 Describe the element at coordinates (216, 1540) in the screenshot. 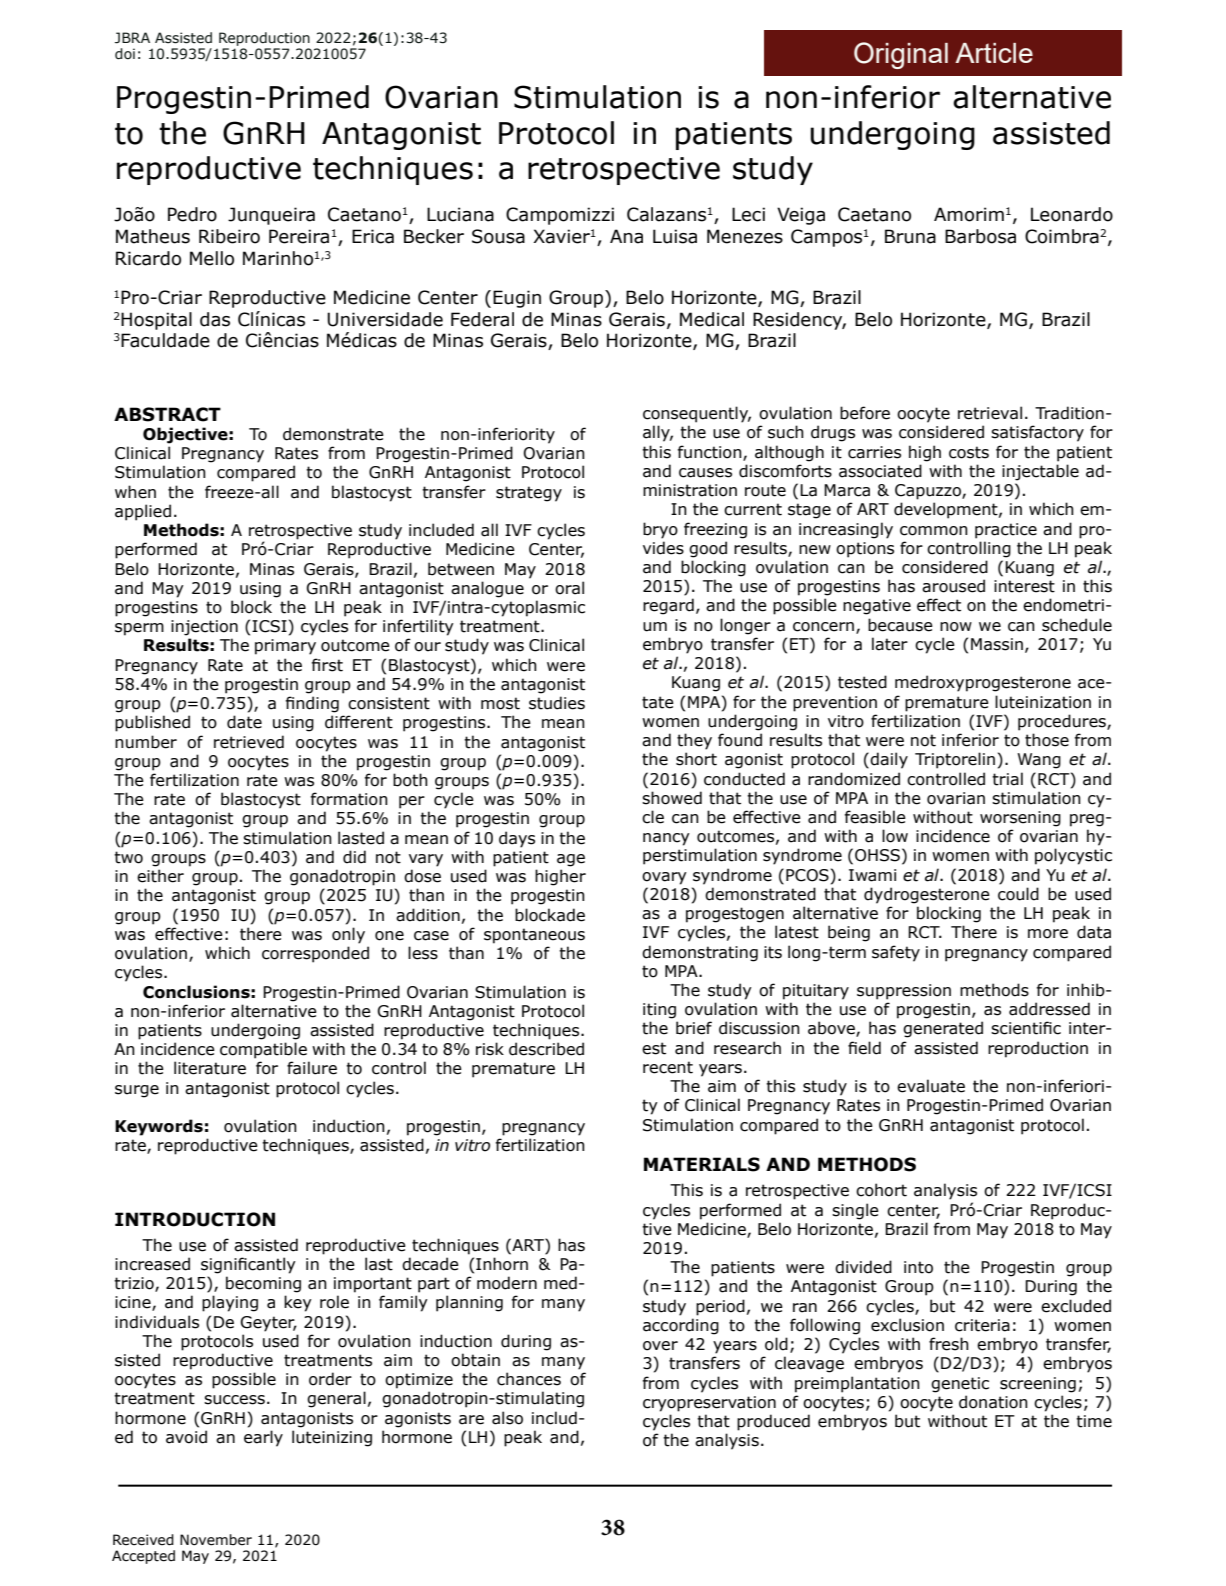

I see `November` at that location.
